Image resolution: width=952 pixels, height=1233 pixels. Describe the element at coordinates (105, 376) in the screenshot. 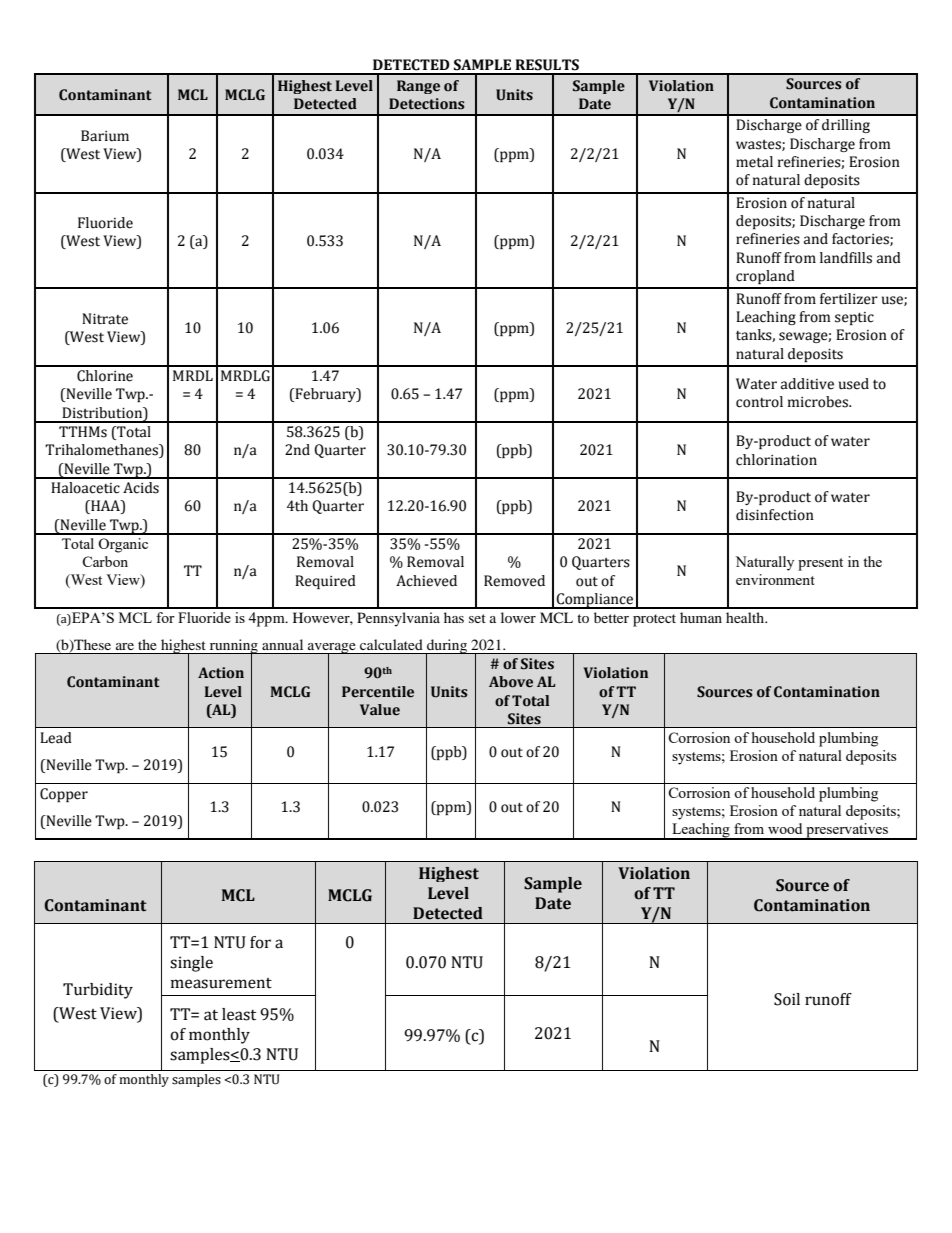

I see `Chlorine` at that location.
